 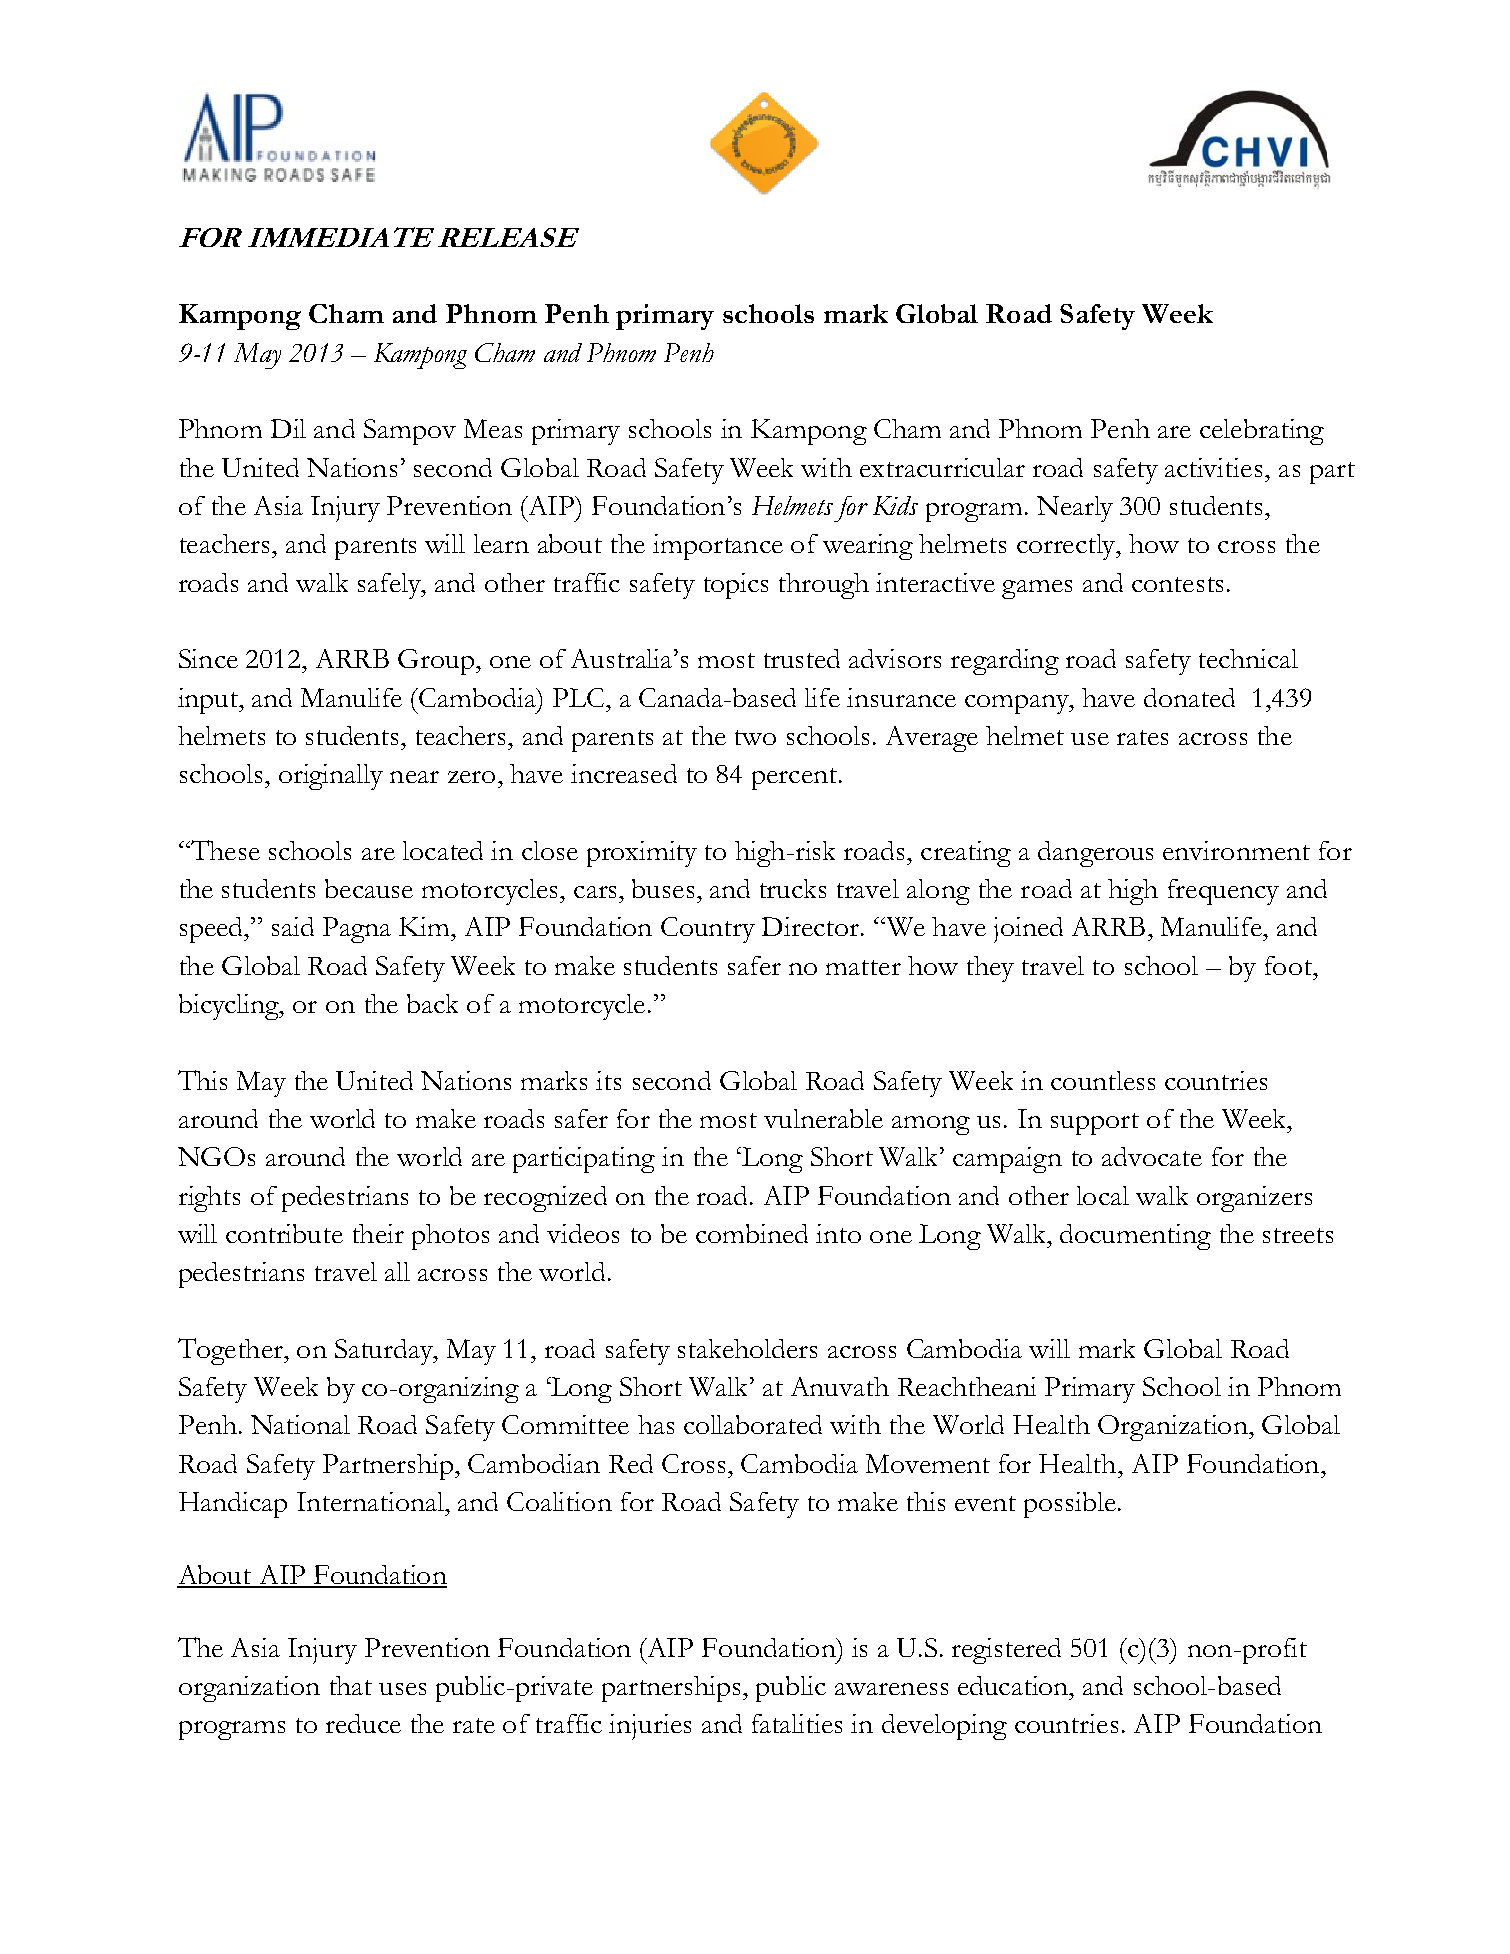 What do you see at coordinates (1189, 697) in the document?
I see `donated` at bounding box center [1189, 697].
